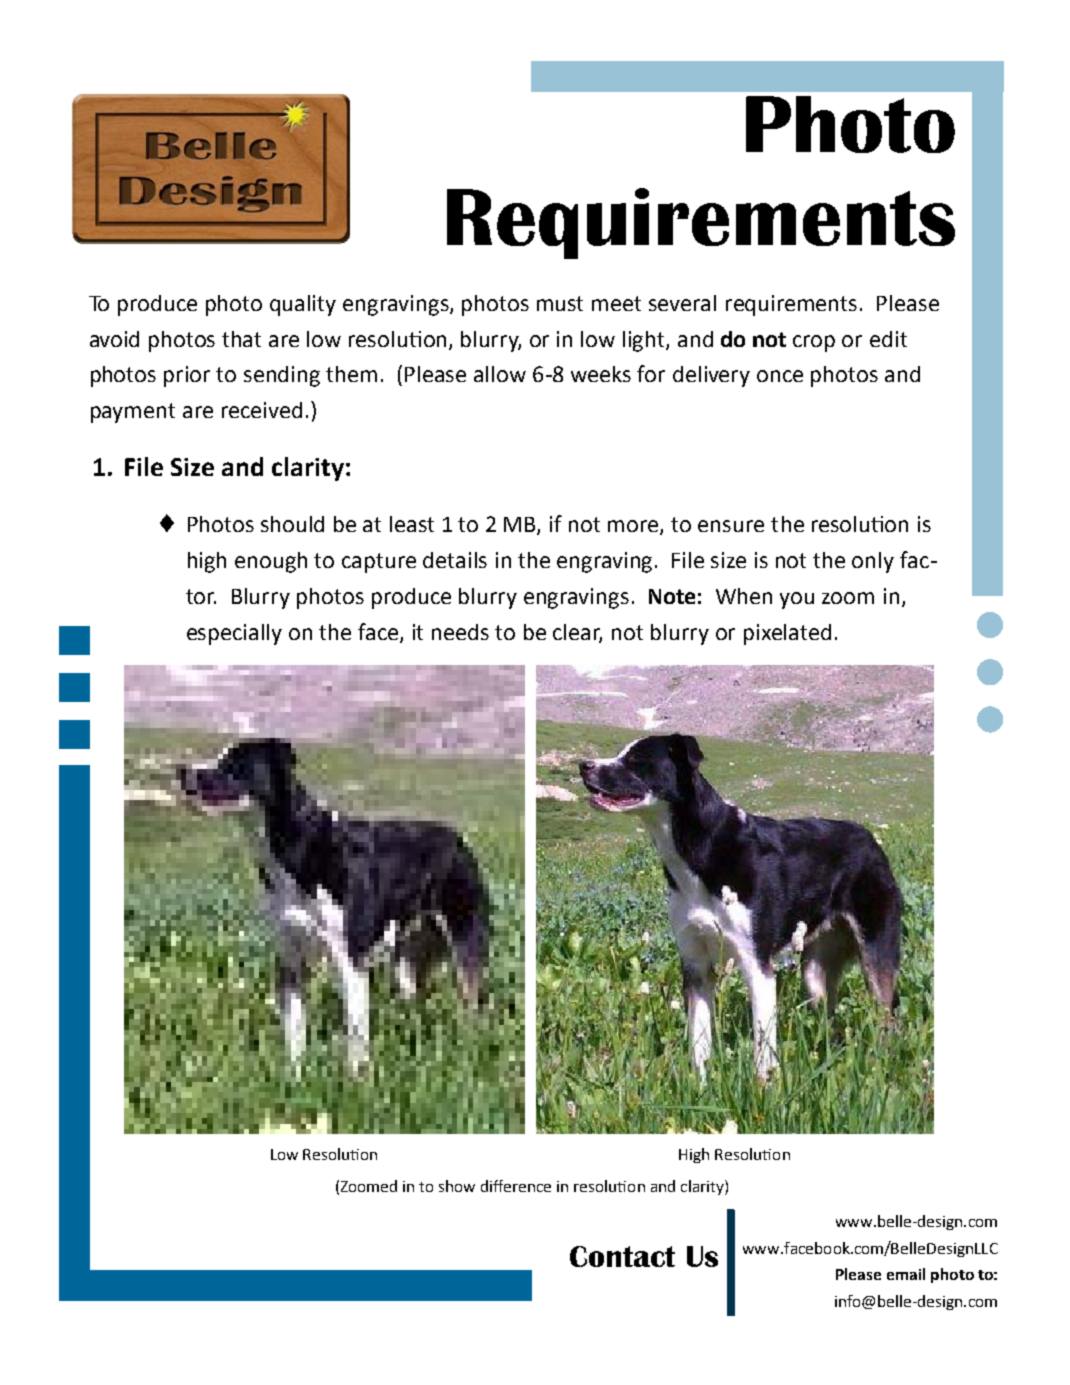 The image size is (1070, 1385). Describe the element at coordinates (560, 303) in the screenshot. I see `must` at that location.
